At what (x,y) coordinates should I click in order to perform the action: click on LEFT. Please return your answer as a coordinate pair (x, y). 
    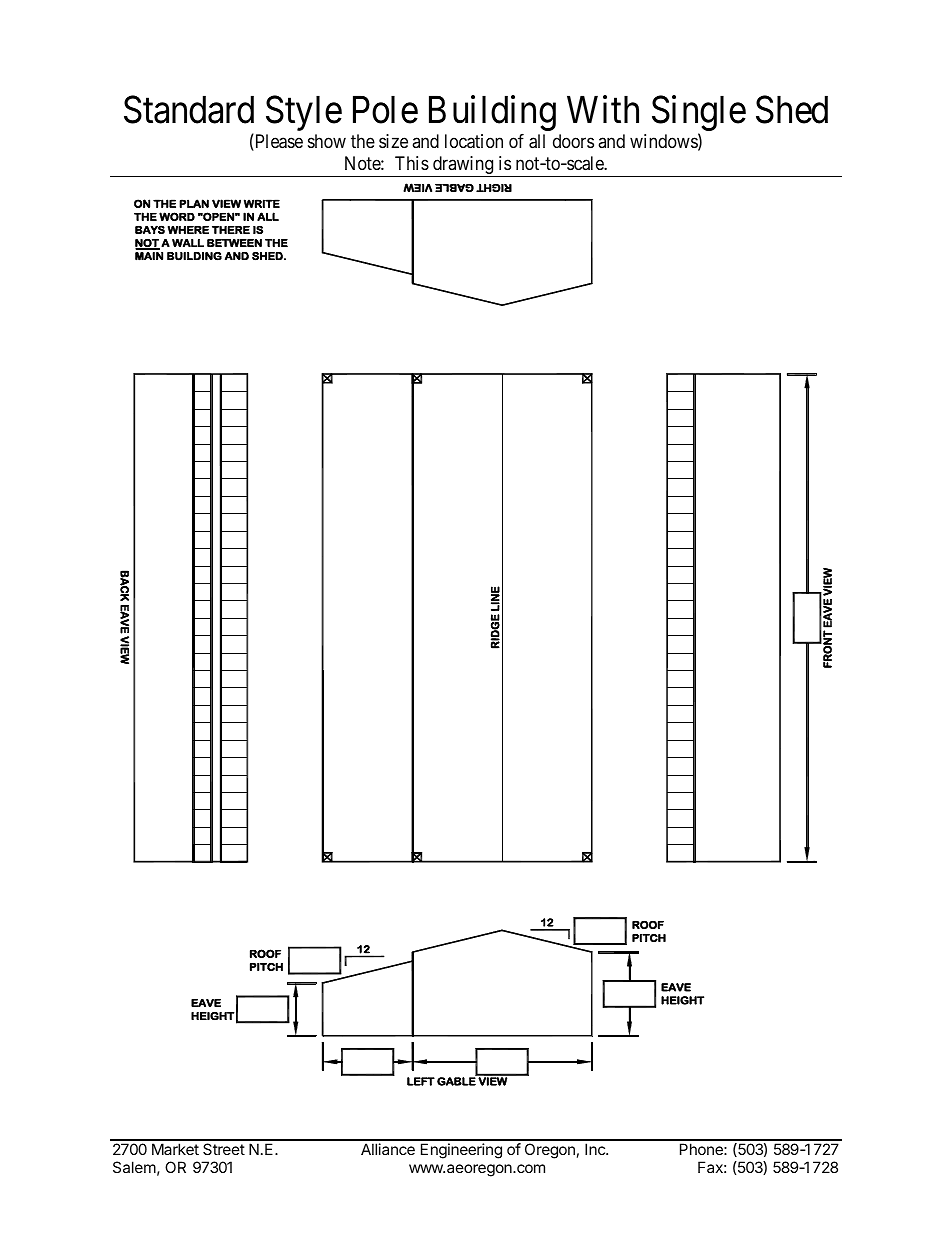
    Looking at the image, I should click on (421, 1081).
